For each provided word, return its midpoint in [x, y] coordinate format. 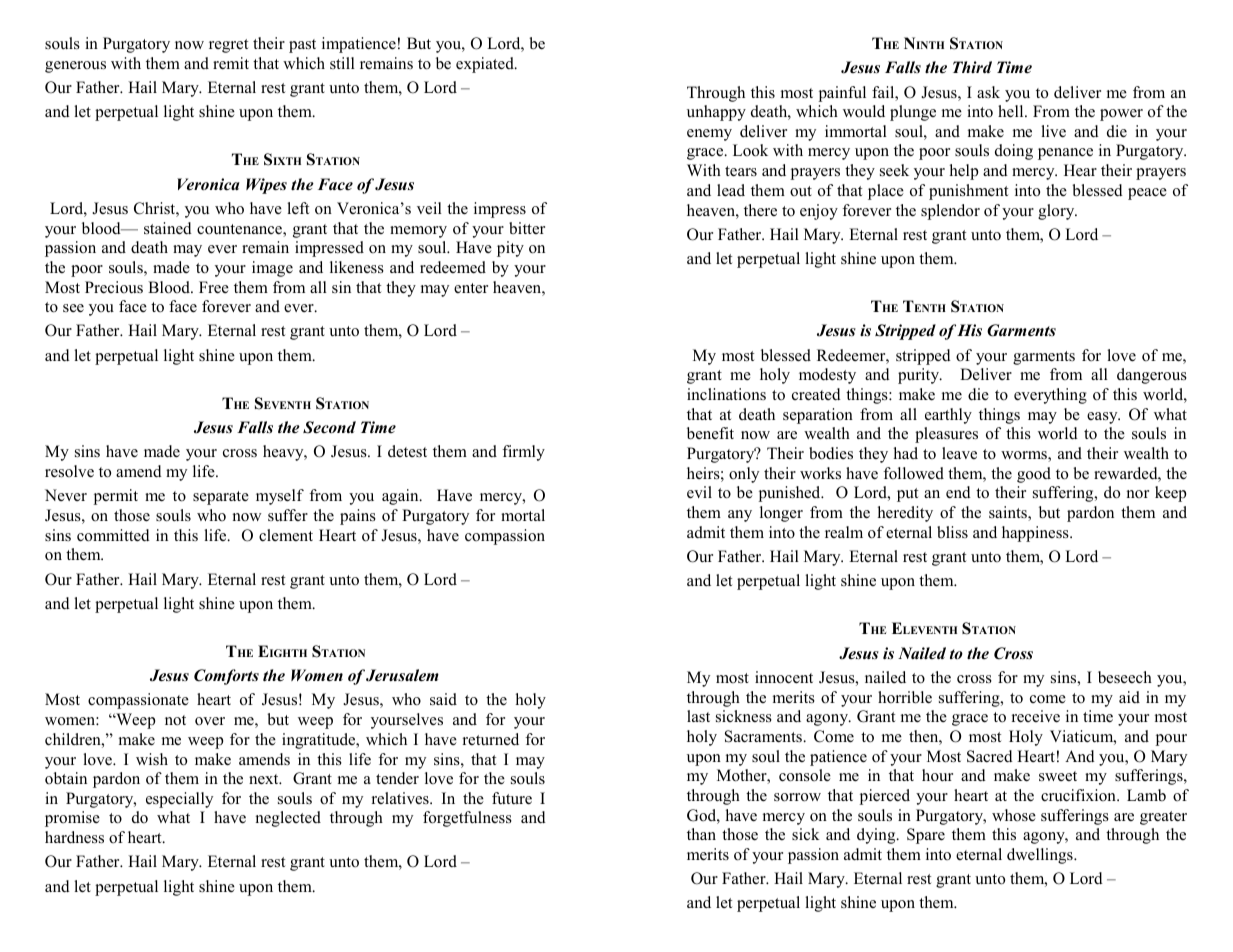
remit [231, 63]
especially [179, 800]
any [740, 516]
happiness [1036, 534]
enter [471, 288]
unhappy [716, 113]
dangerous [1152, 376]
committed [113, 535]
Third [972, 67]
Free [214, 287]
